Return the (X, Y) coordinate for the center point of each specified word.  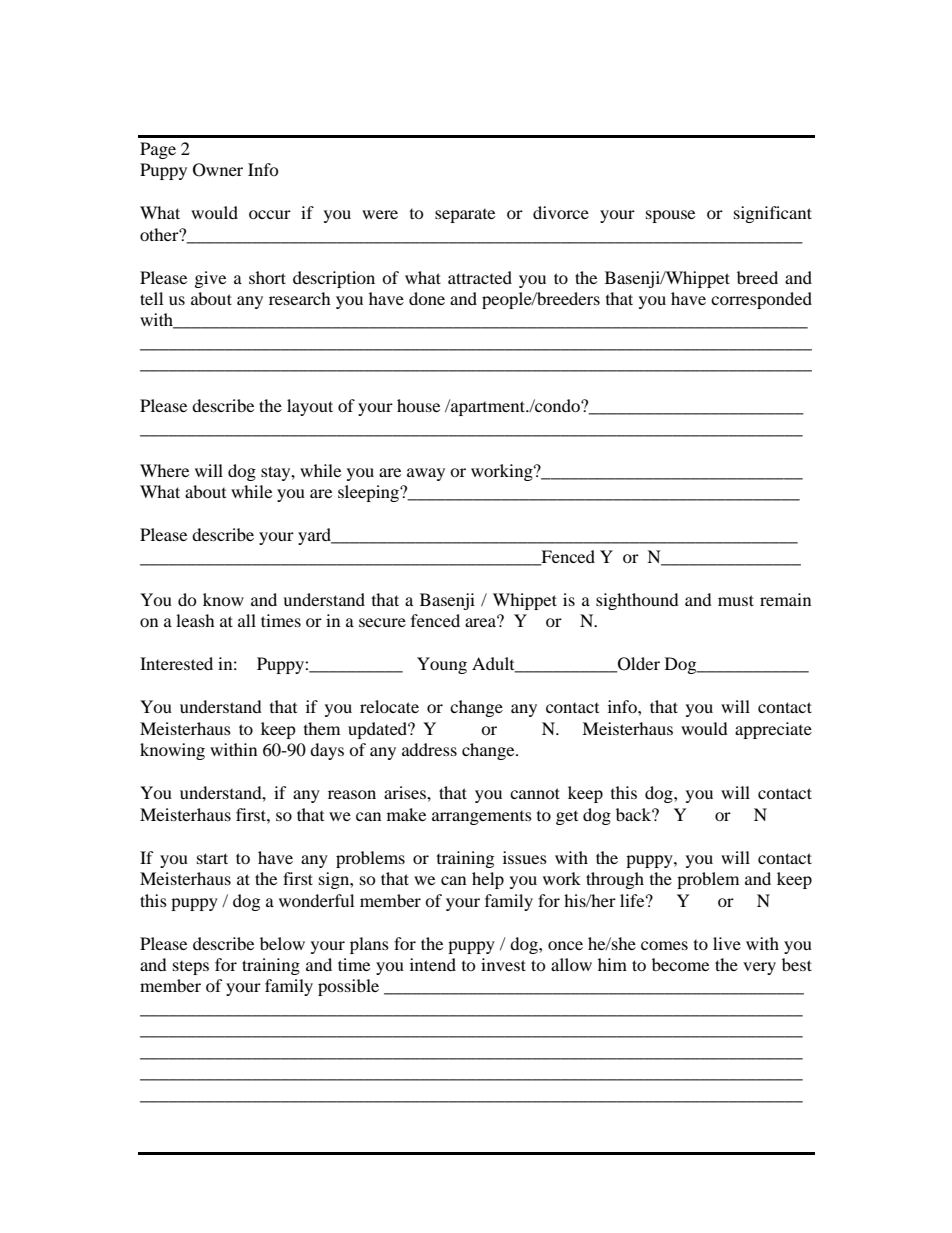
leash (195, 620)
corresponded (761, 300)
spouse (670, 216)
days (327, 751)
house (418, 405)
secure (382, 622)
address (429, 749)
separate (465, 216)
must (736, 600)
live (727, 943)
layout (310, 407)
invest (503, 964)
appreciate (773, 730)
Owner (218, 170)
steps (191, 968)
